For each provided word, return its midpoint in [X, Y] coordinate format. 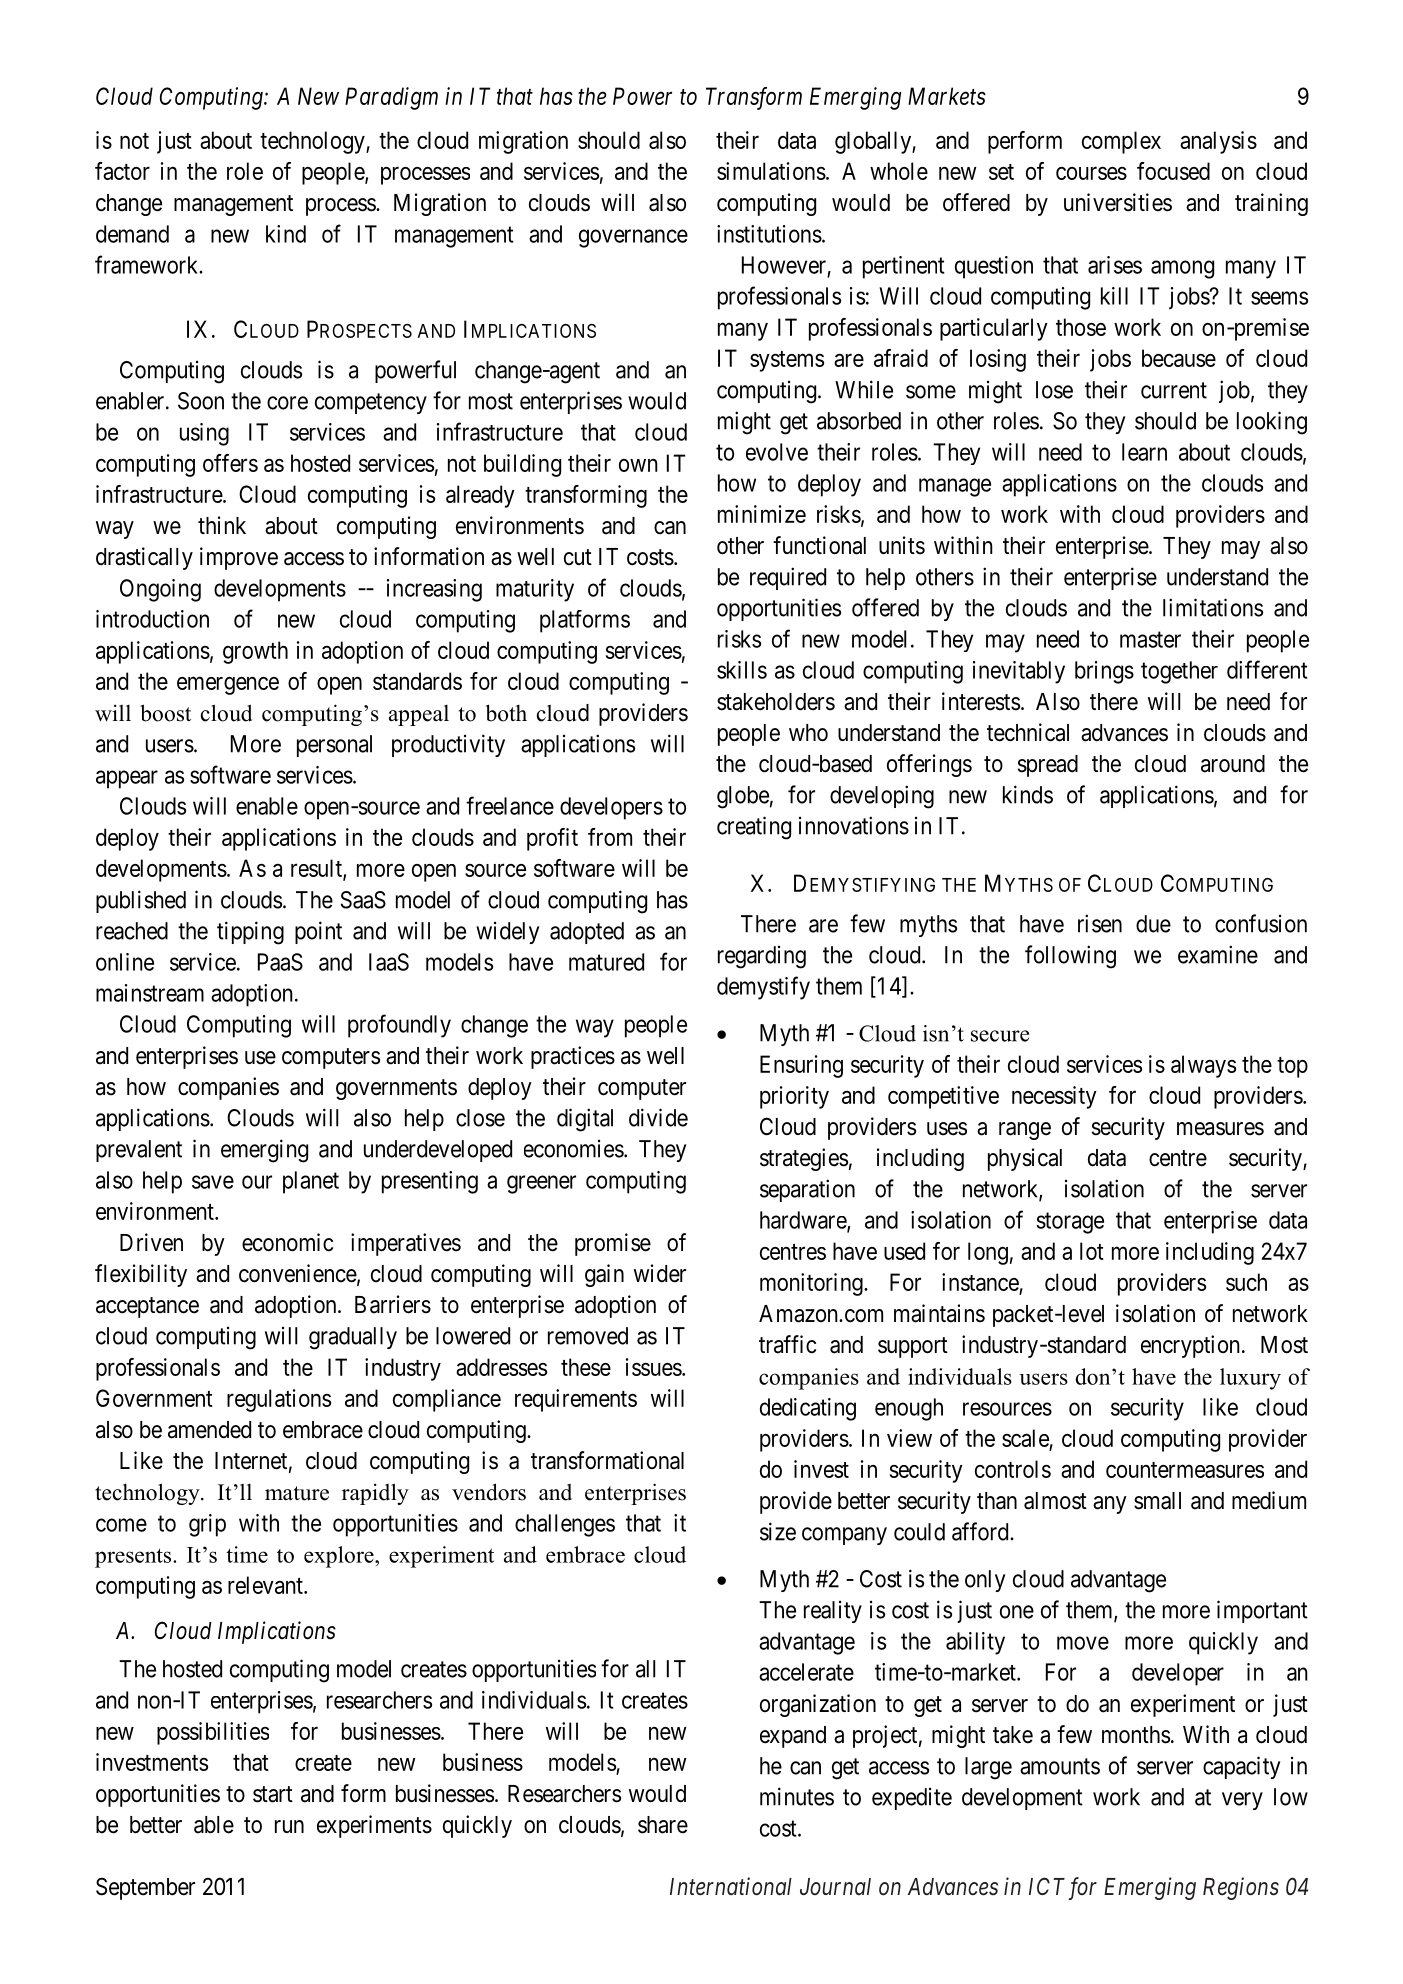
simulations [771, 171]
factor [122, 171]
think [222, 525]
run [289, 1826]
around [1233, 764]
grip [207, 1525]
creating [754, 828]
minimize [762, 514]
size [778, 1531]
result [317, 869]
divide [658, 1117]
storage [1070, 1223]
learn [1144, 452]
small [1157, 1501]
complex [1121, 142]
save [213, 1182]
